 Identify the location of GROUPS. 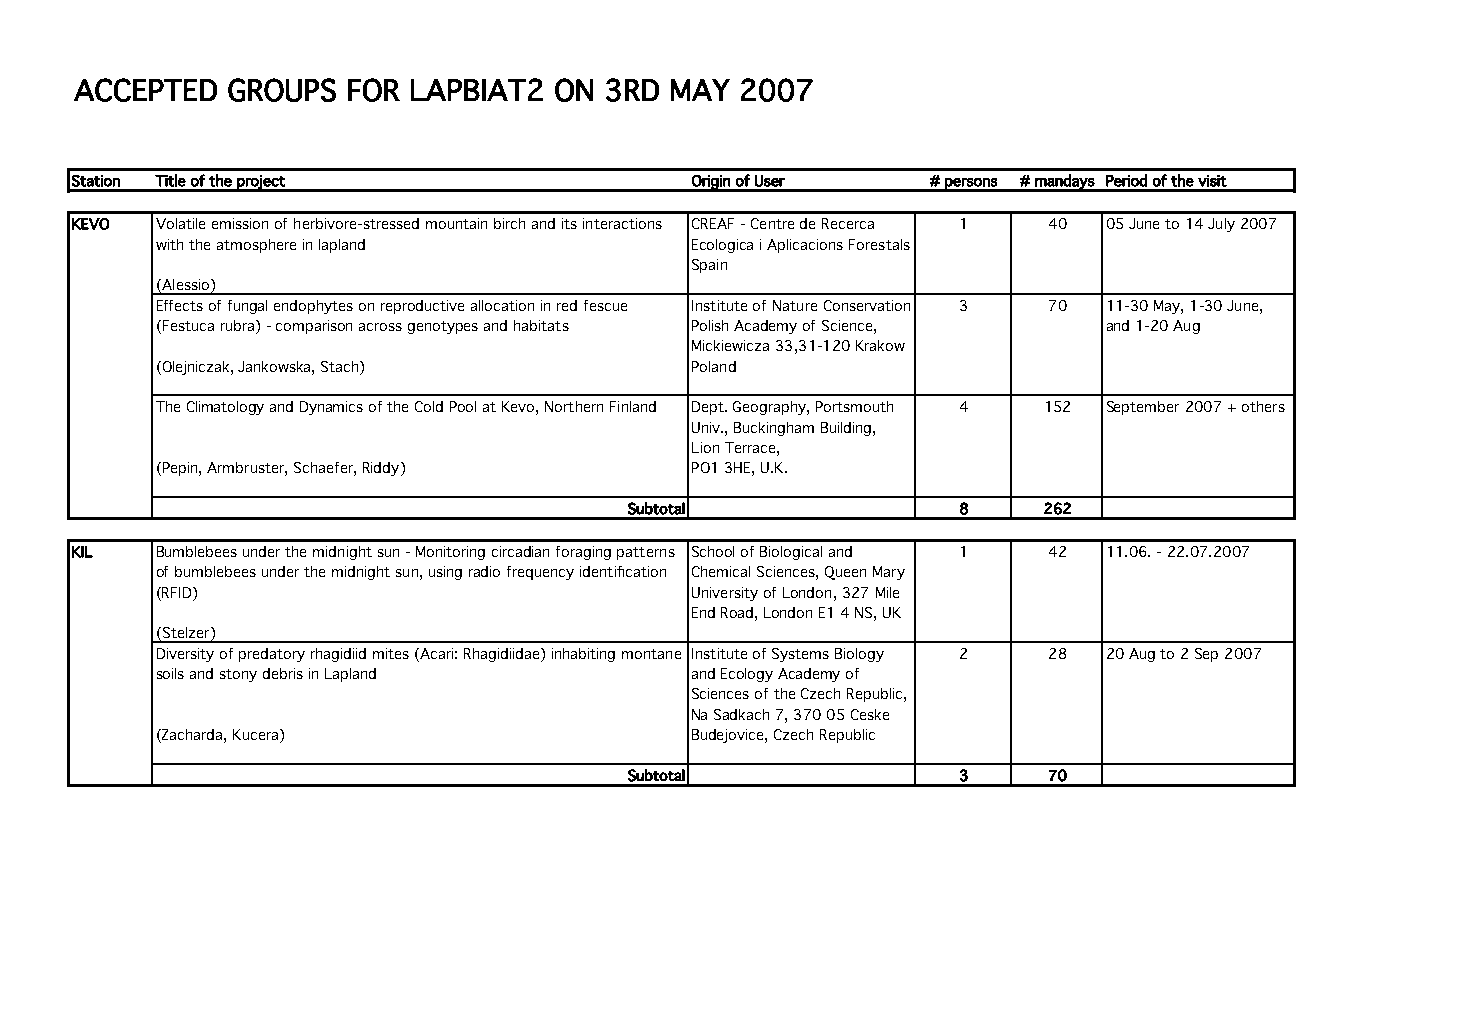
(282, 90).
